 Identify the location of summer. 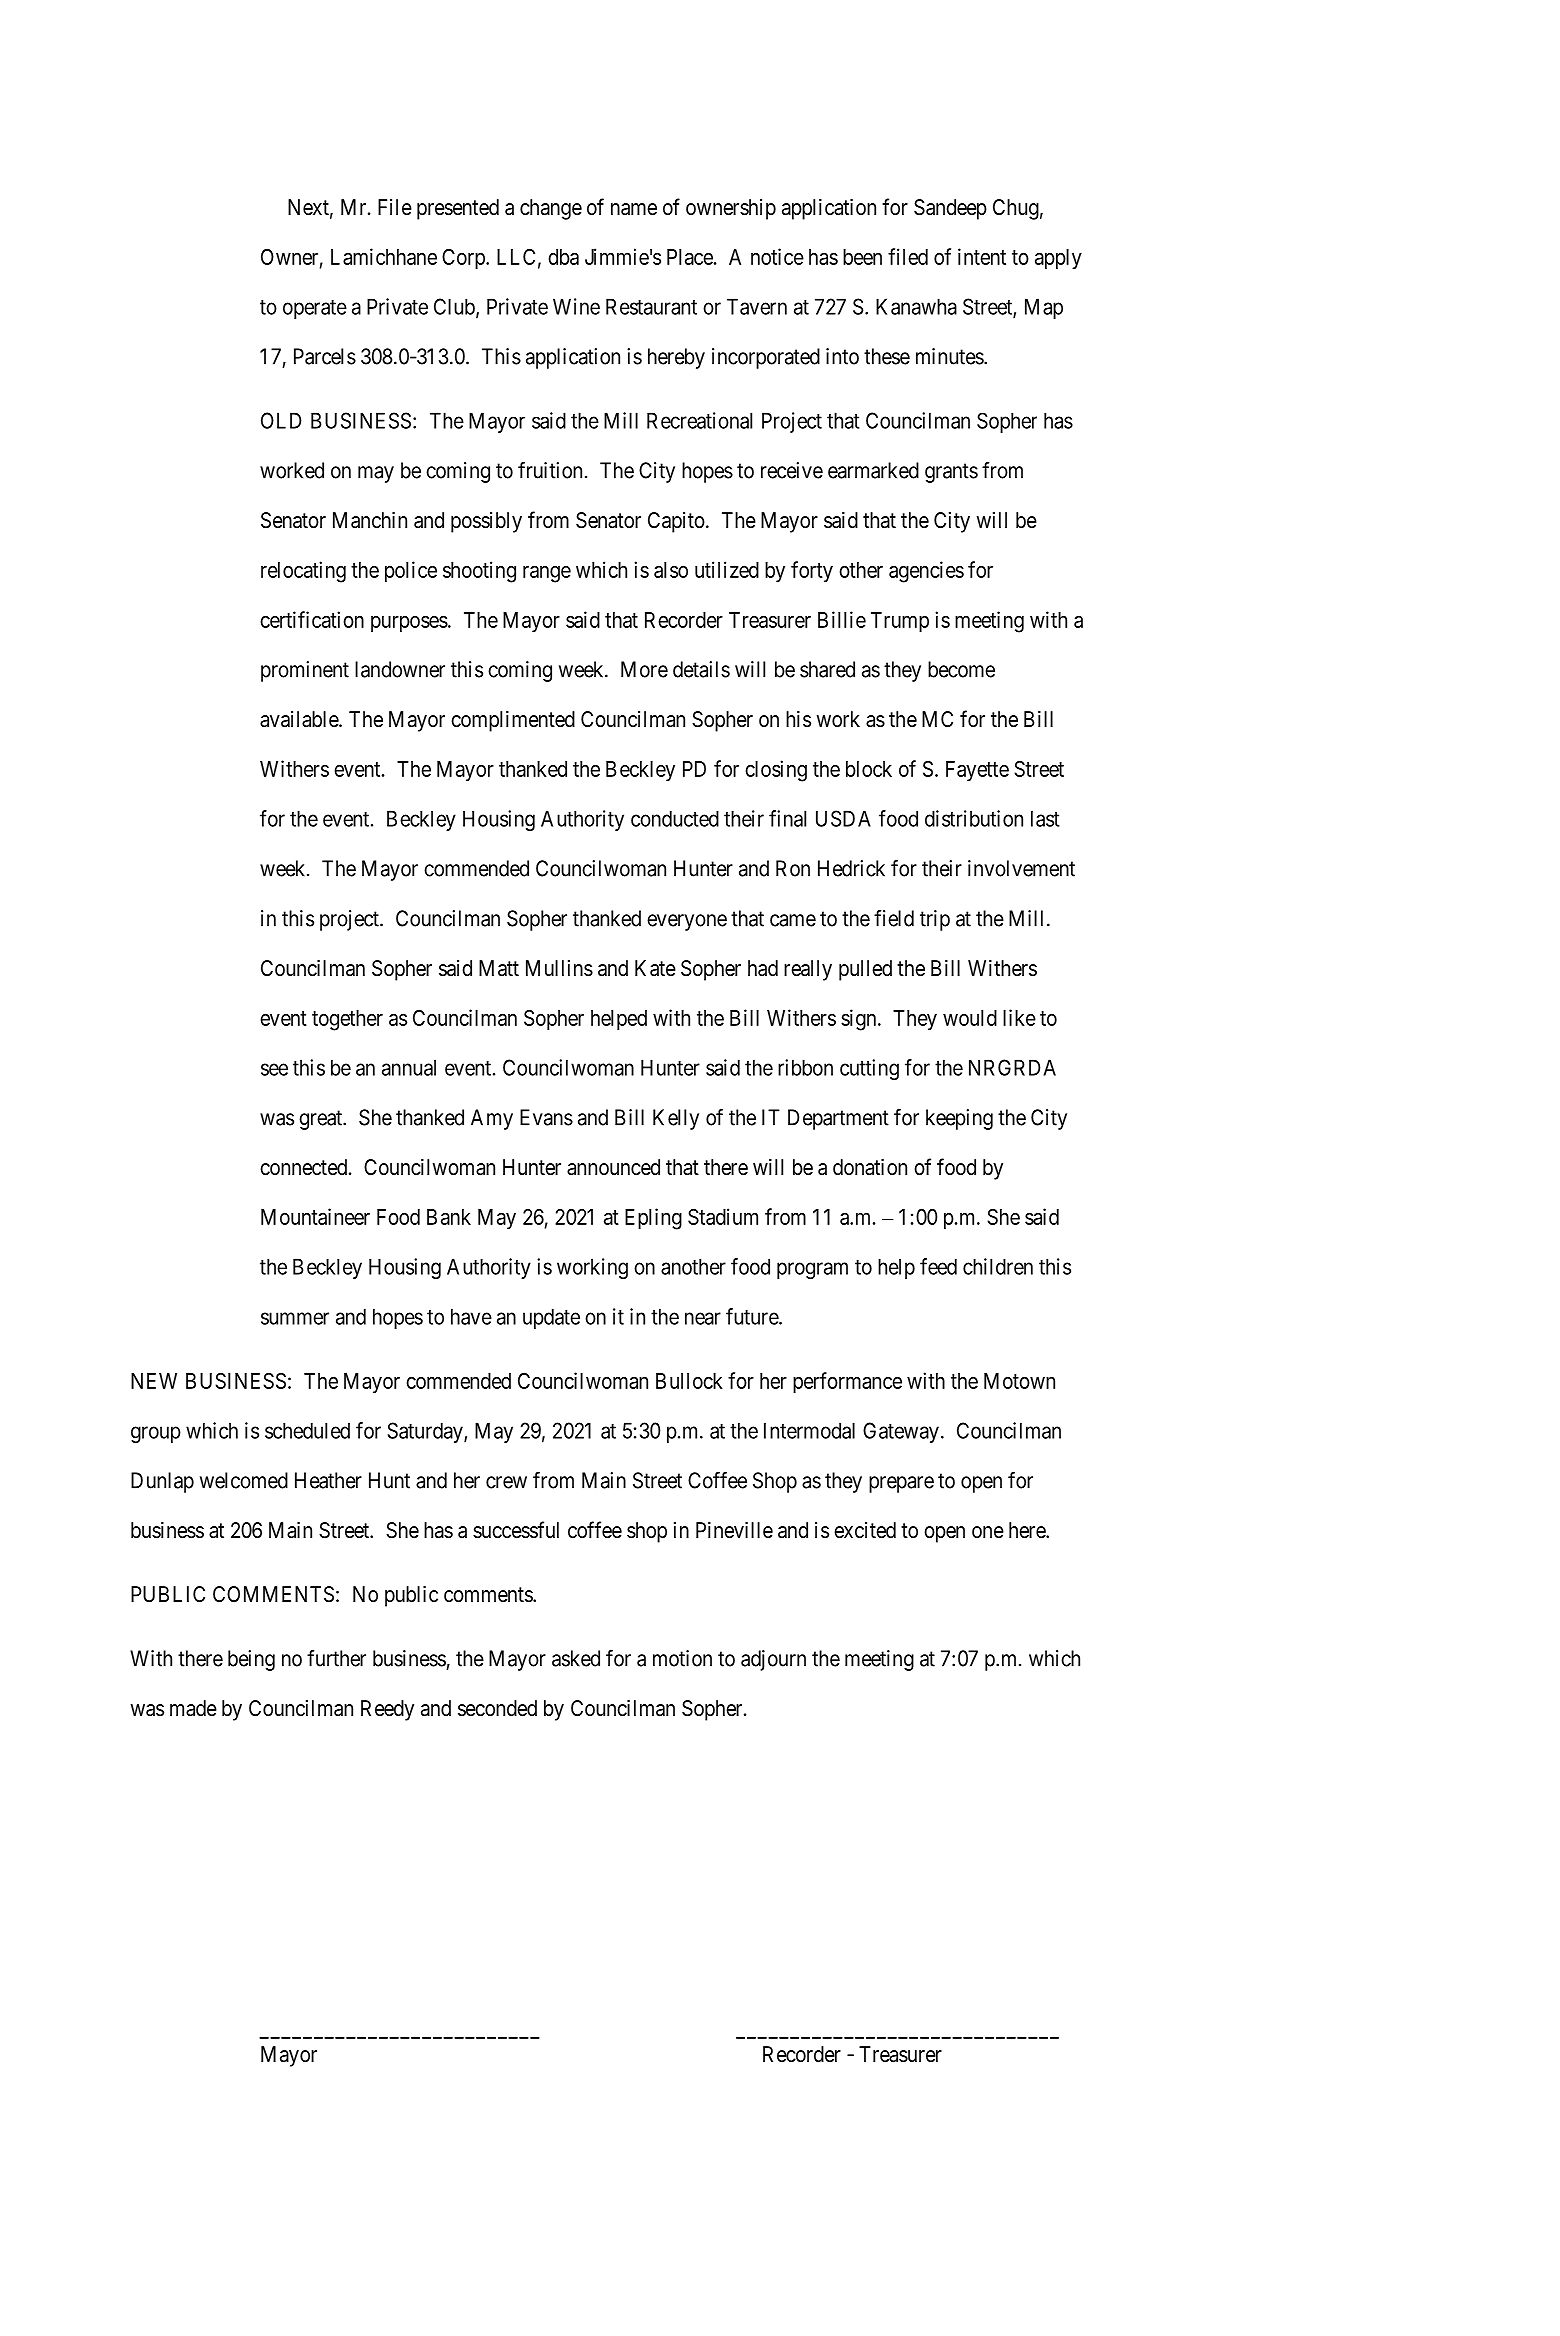
(295, 1318).
